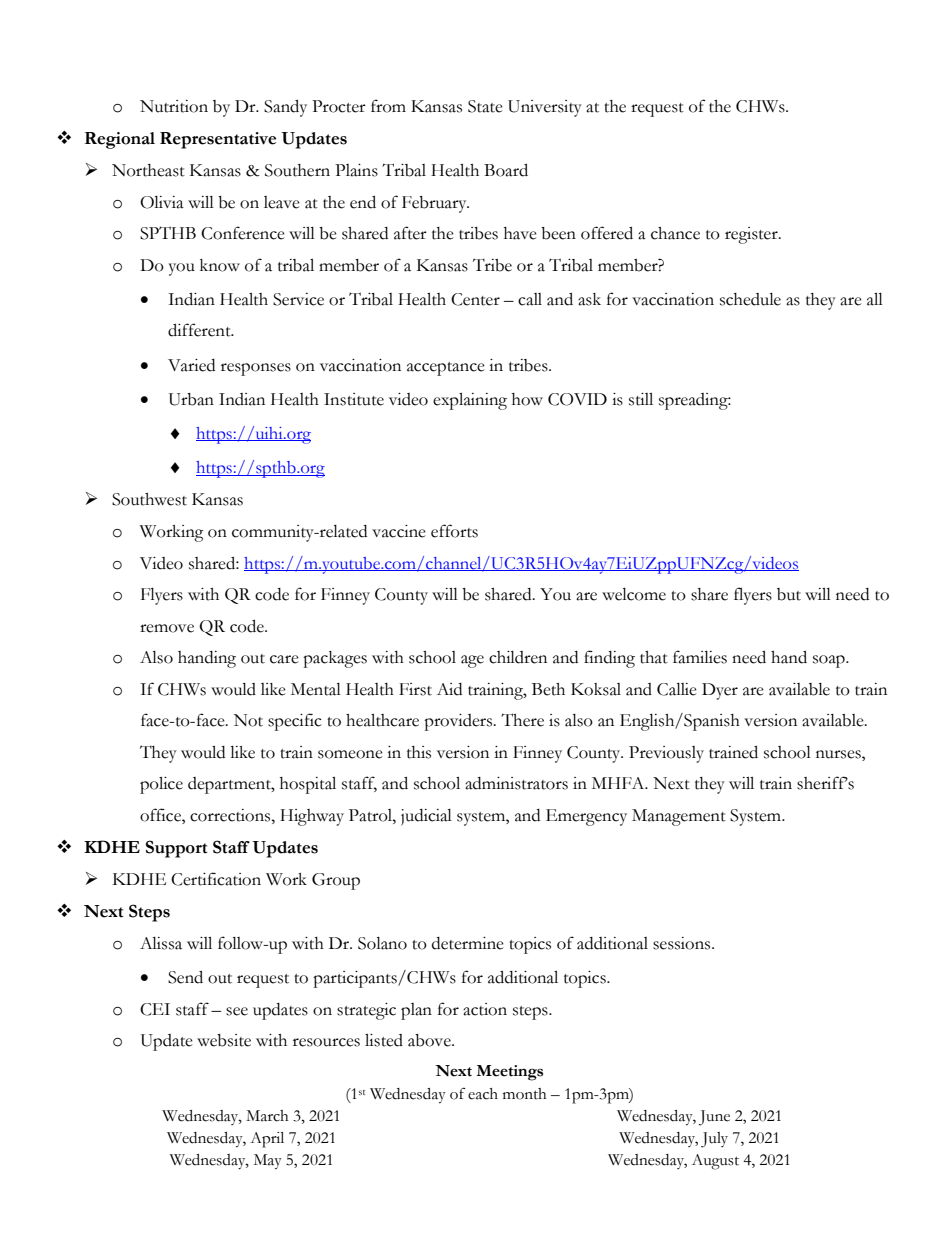  Describe the element at coordinates (714, 1140) in the screenshot. I see `July` at that location.
